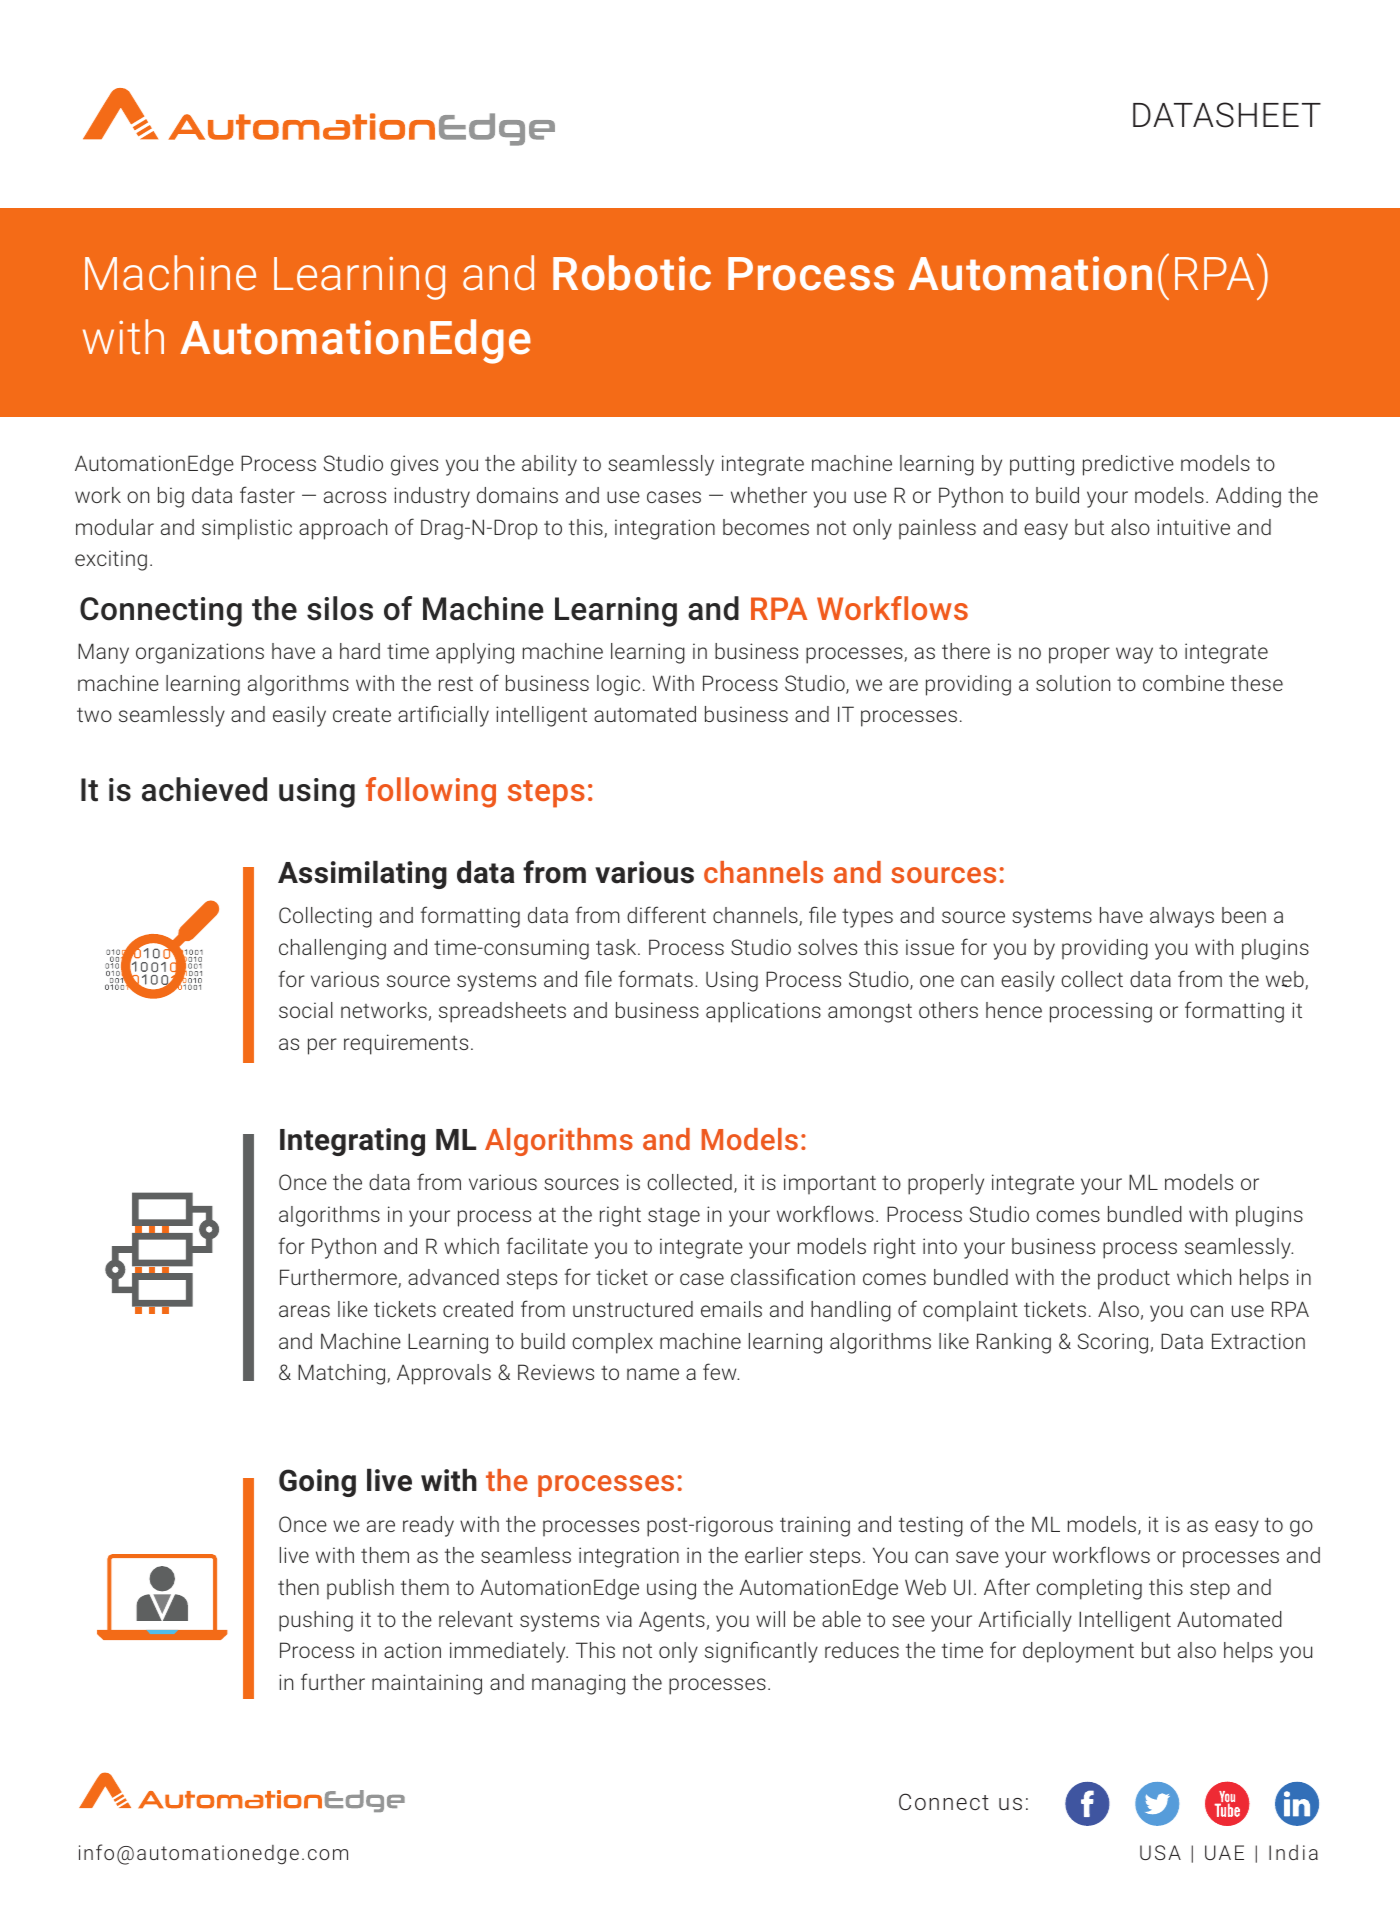 The width and height of the screenshot is (1400, 1920). What do you see at coordinates (618, 685) in the screenshot?
I see `logic` at bounding box center [618, 685].
